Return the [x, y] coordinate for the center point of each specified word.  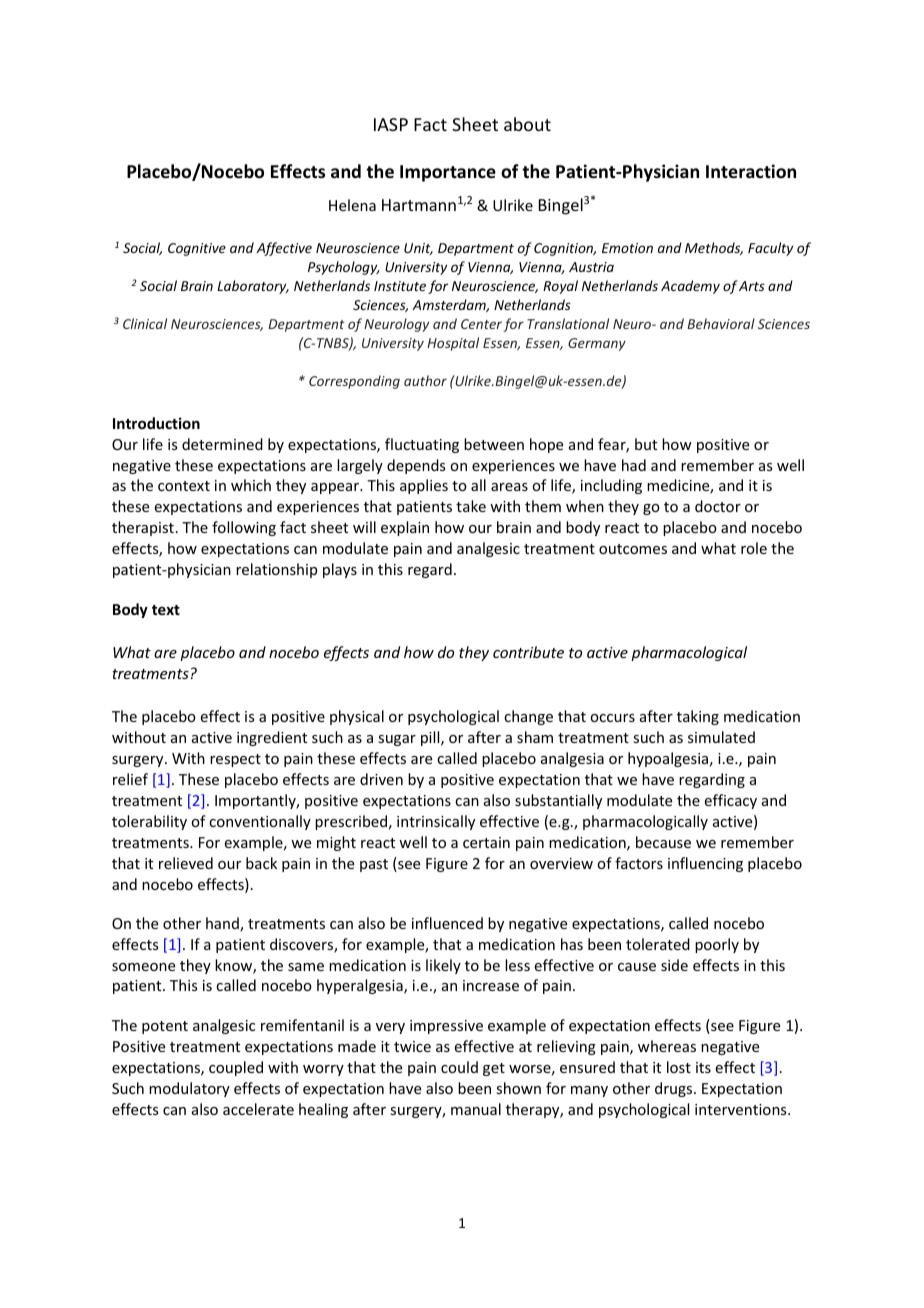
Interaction [751, 171]
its [703, 1067]
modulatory [189, 1089]
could [459, 1067]
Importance [448, 173]
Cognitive [197, 249]
